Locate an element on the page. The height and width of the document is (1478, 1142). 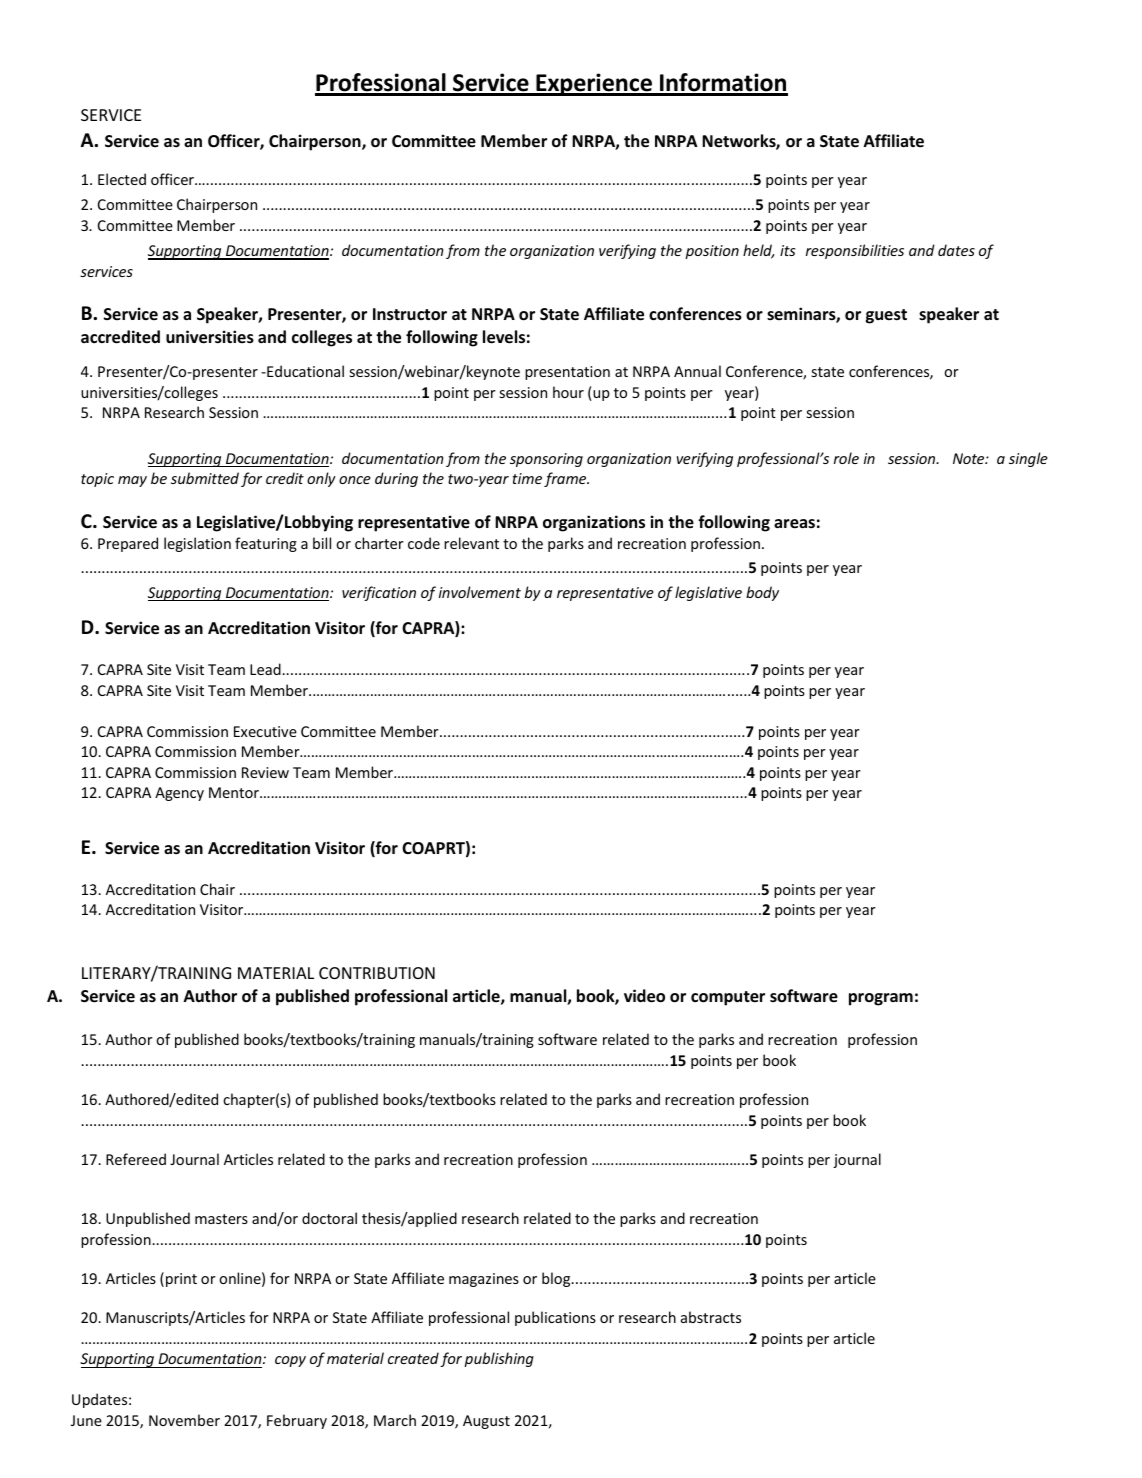
video is located at coordinates (644, 996).
